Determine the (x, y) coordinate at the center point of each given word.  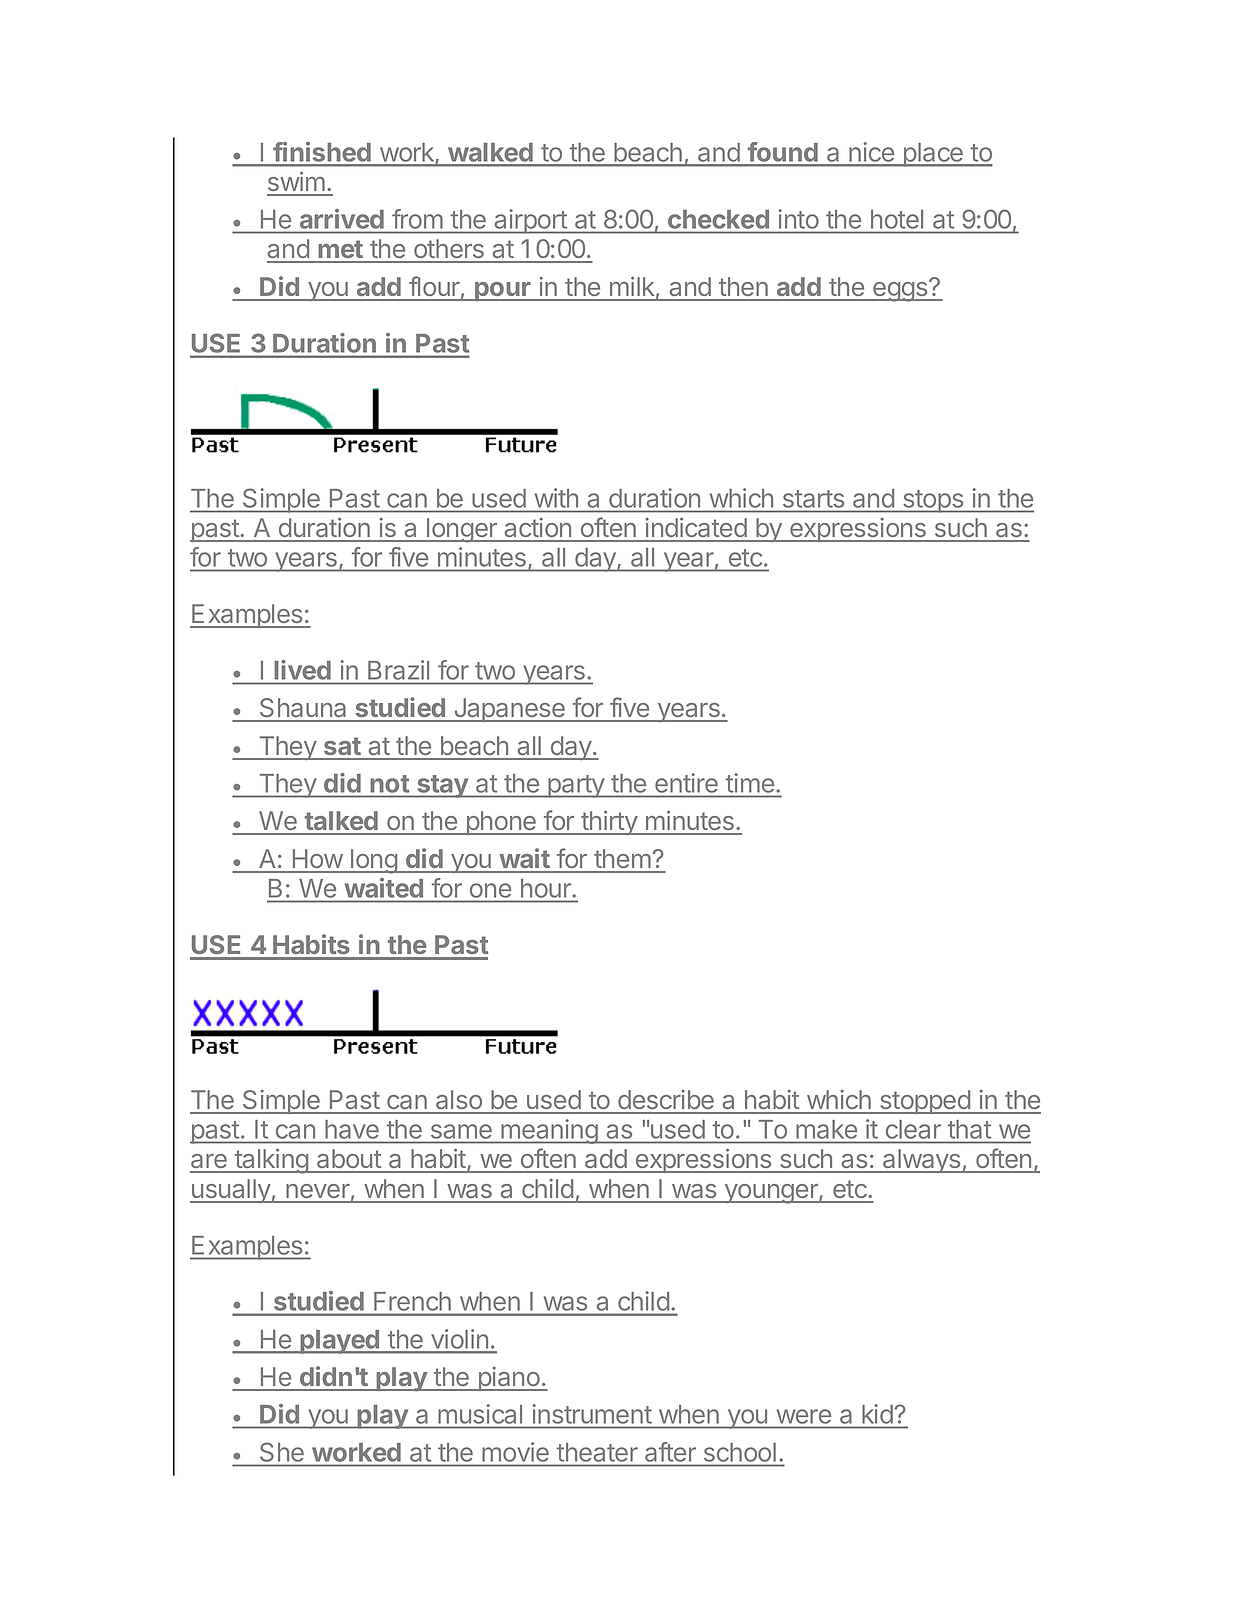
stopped (925, 1102)
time (750, 783)
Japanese (509, 710)
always (922, 1161)
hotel (897, 219)
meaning (549, 1131)
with (556, 498)
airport (530, 221)
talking (271, 1161)
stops (933, 501)
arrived (342, 219)
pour (503, 291)
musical (480, 1414)
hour (546, 888)
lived (303, 670)
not (390, 784)
